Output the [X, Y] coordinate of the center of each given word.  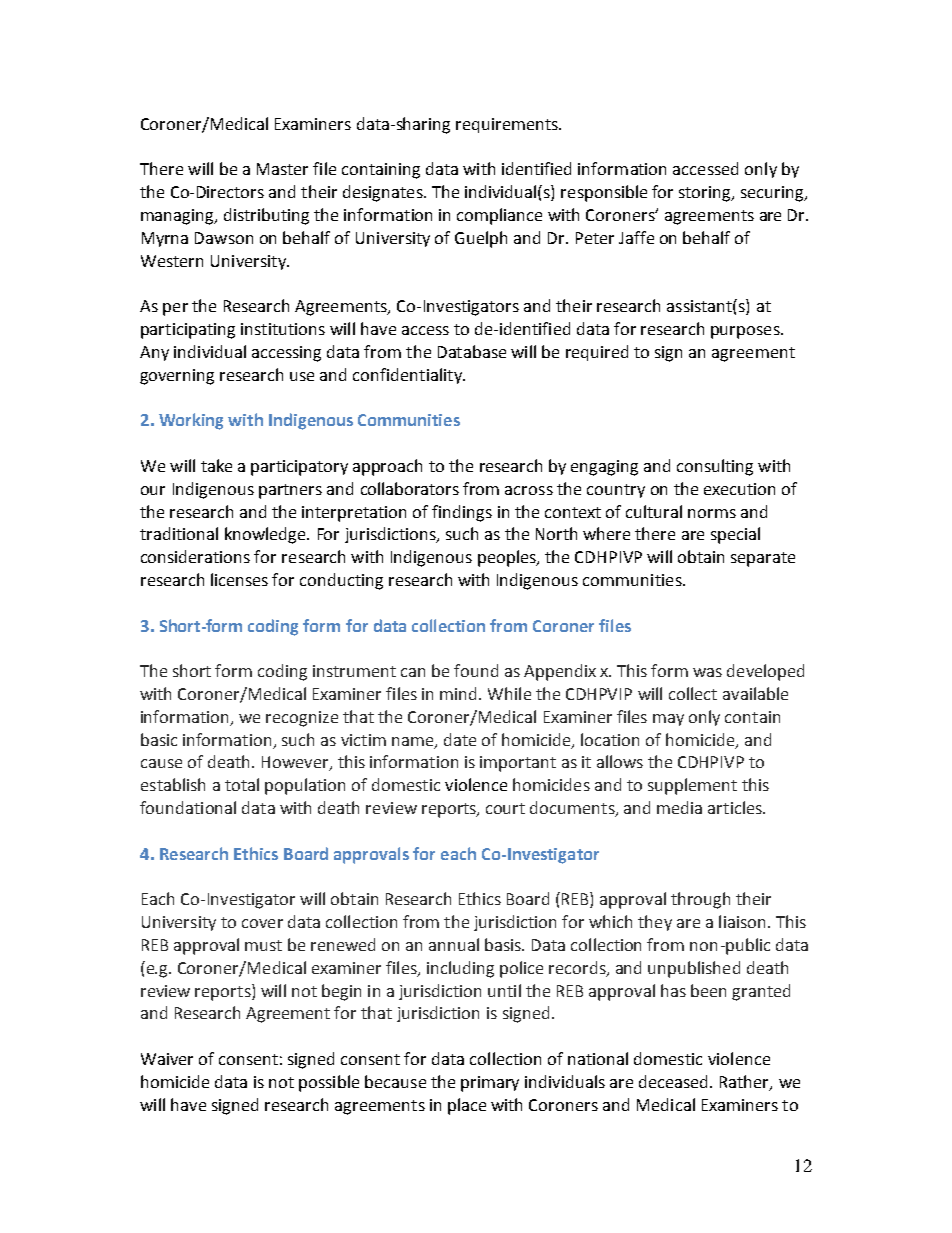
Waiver [167, 1059]
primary [490, 1084]
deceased [675, 1081]
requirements [508, 125]
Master [282, 169]
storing [706, 194]
